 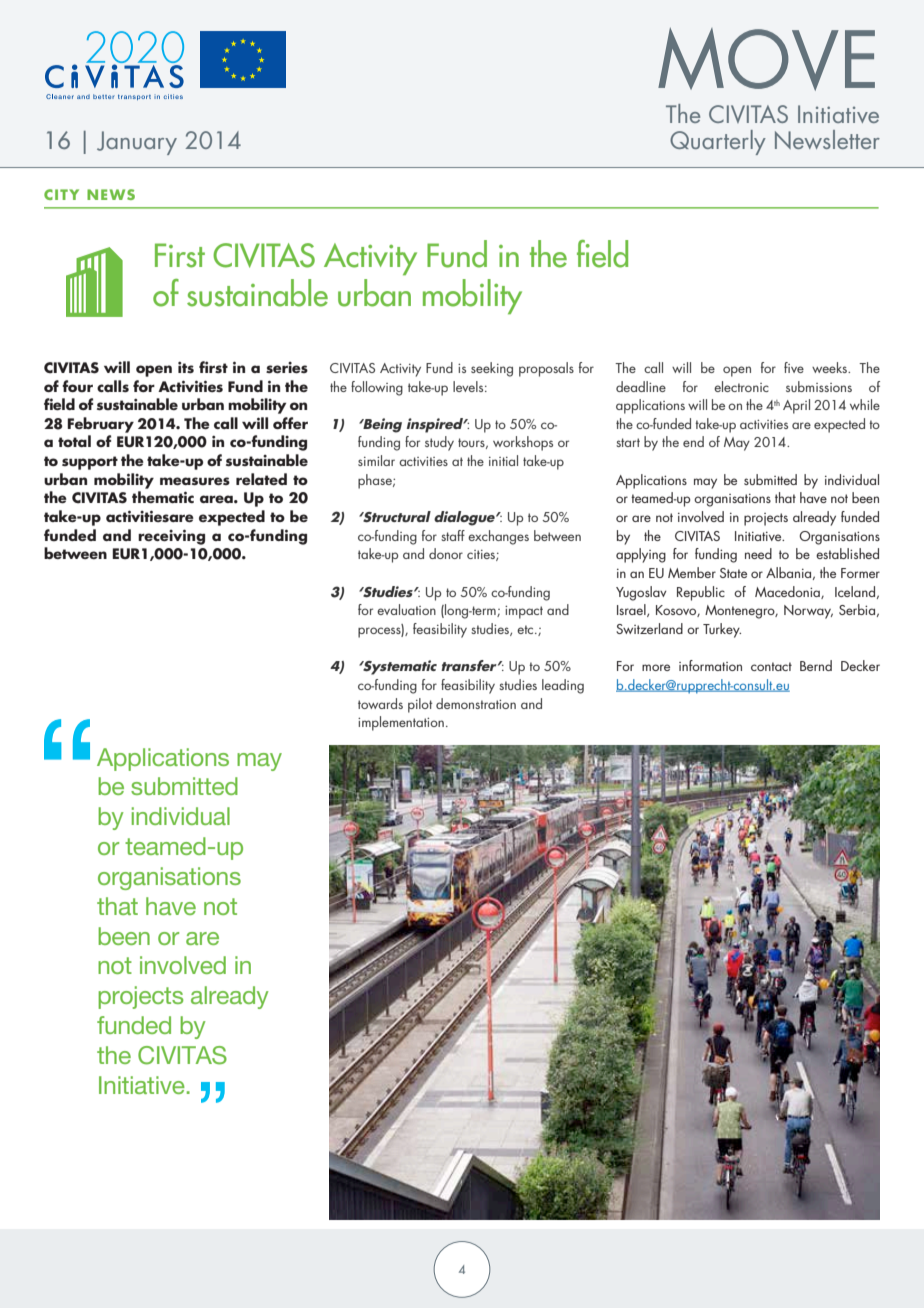 I want to click on contact, so click(x=771, y=666).
